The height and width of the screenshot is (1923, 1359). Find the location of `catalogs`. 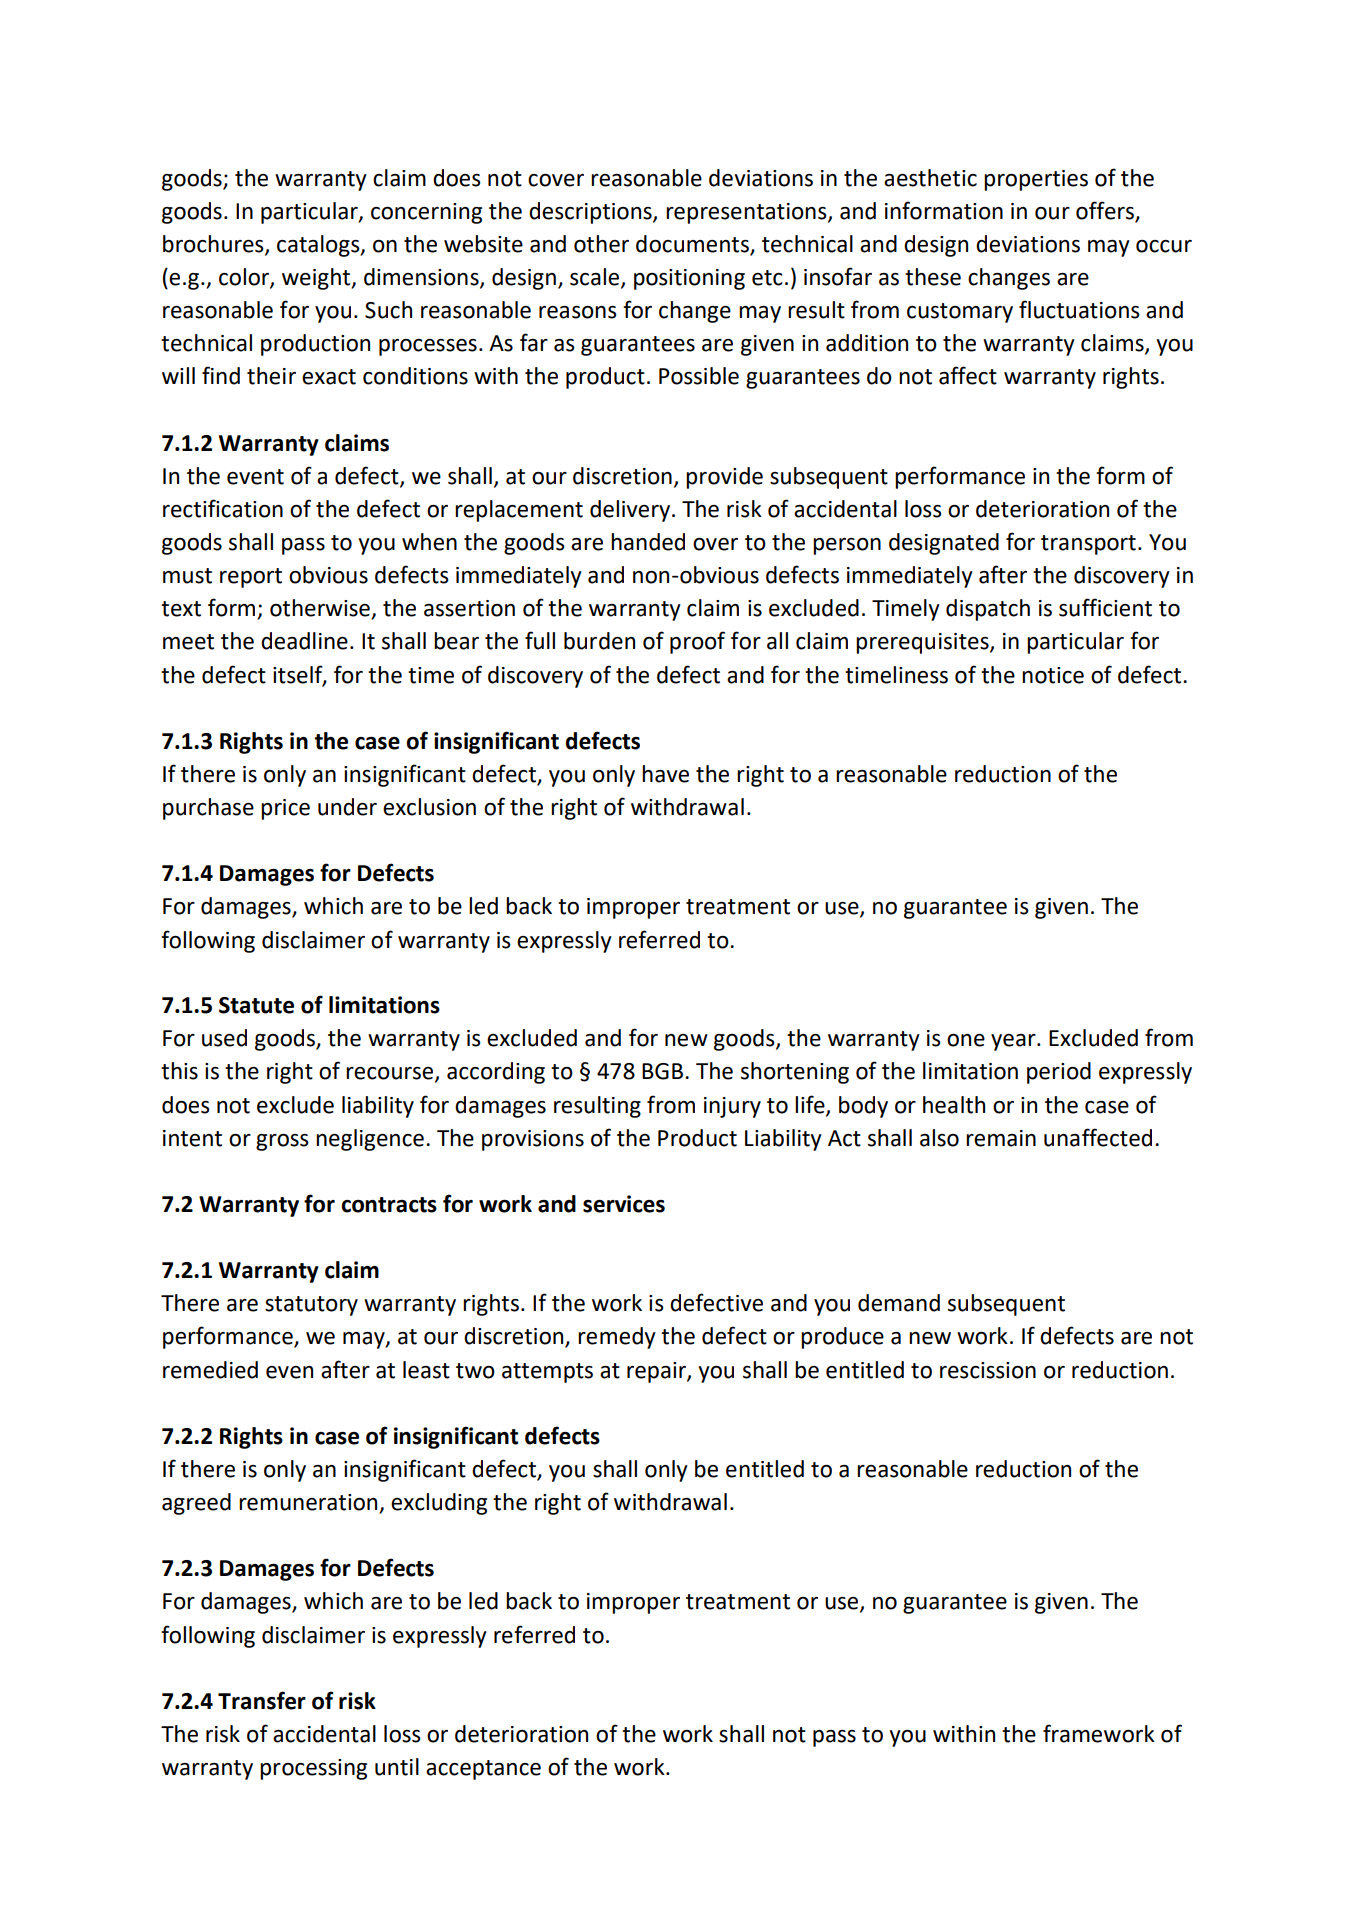

catalogs is located at coordinates (319, 246).
